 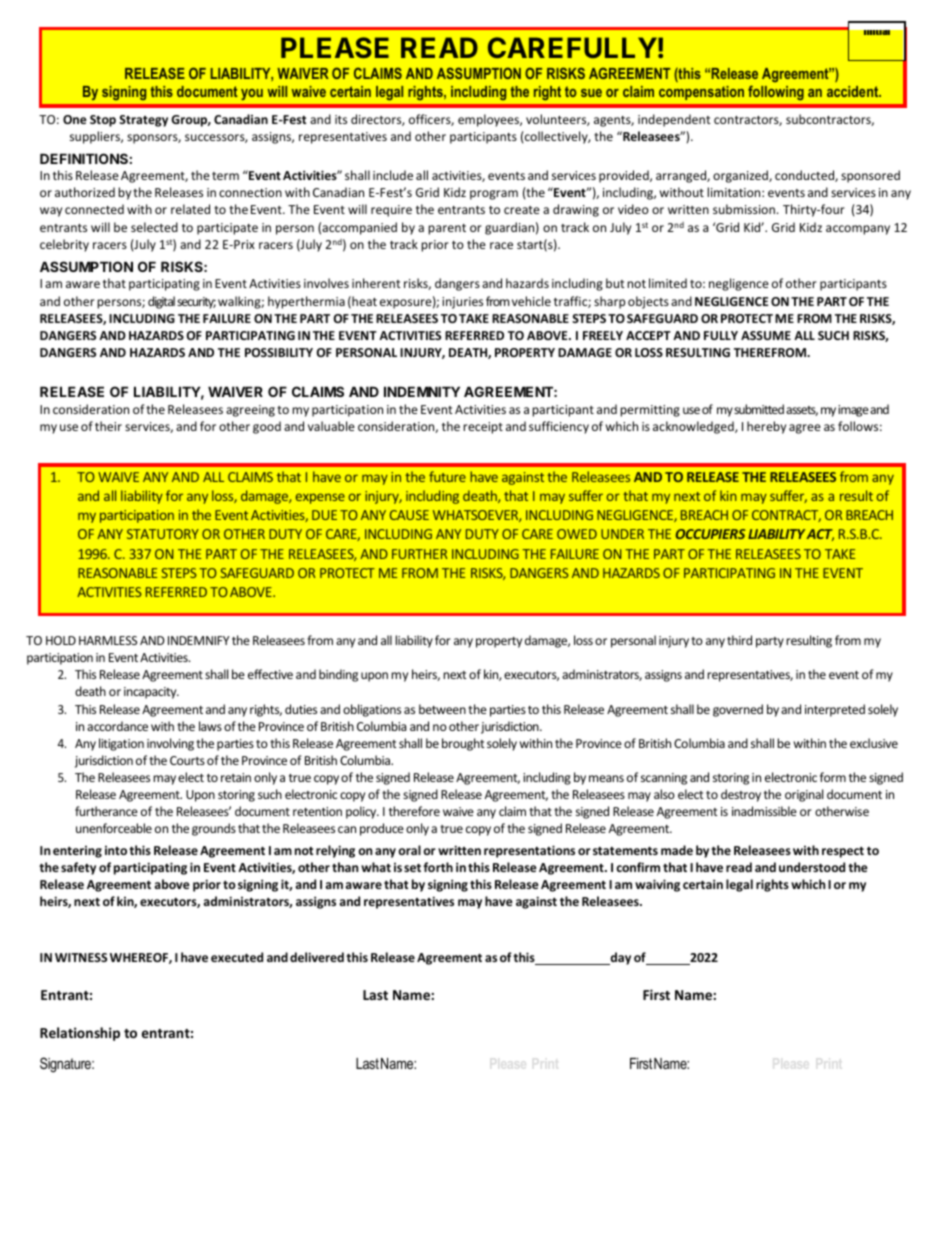 What do you see at coordinates (414, 811) in the screenshot?
I see `therefore` at bounding box center [414, 811].
